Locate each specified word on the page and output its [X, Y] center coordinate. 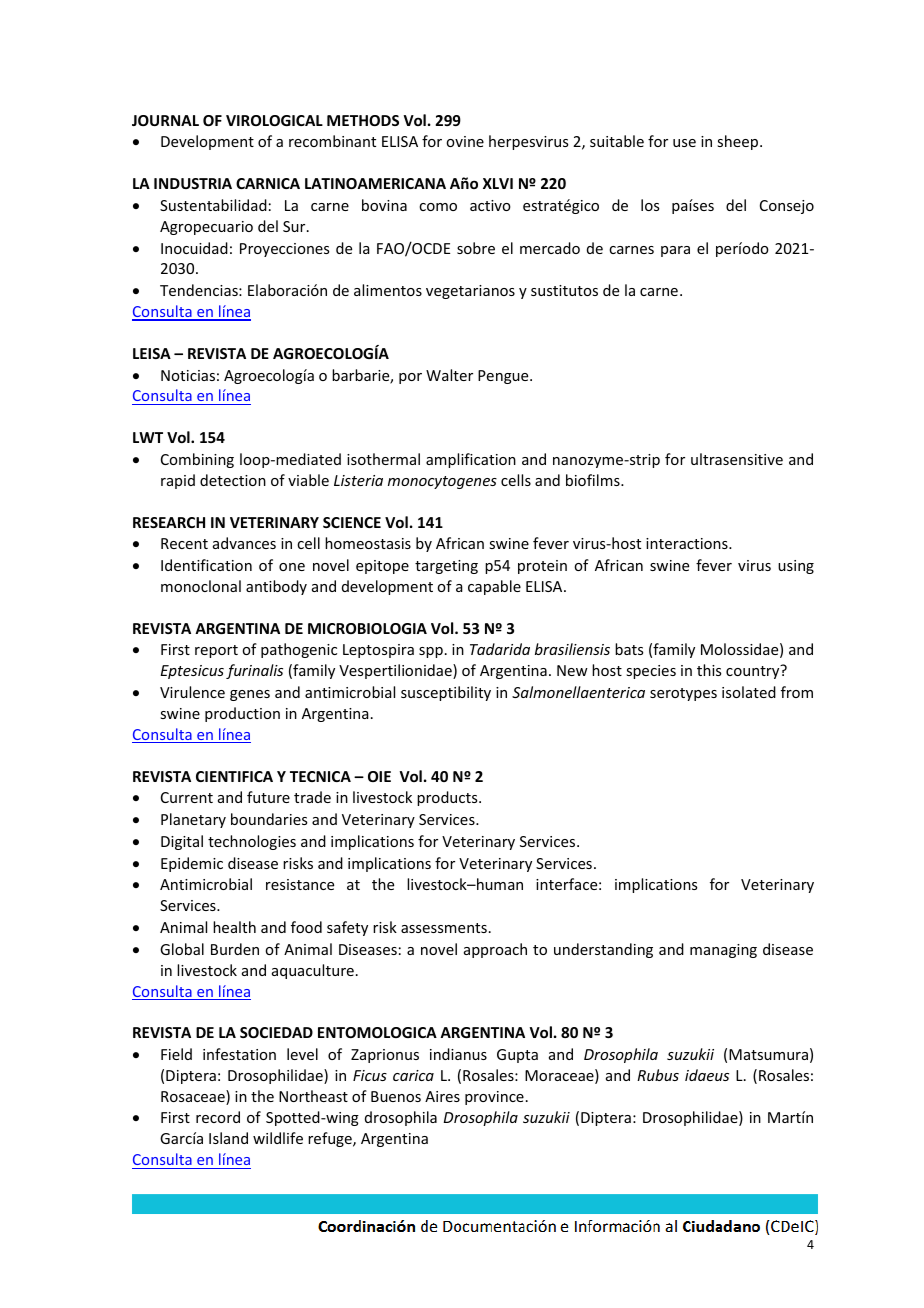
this [709, 670]
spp [431, 652]
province [494, 1098]
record [218, 1117]
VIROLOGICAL [274, 120]
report [216, 651]
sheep [739, 142]
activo [490, 205]
